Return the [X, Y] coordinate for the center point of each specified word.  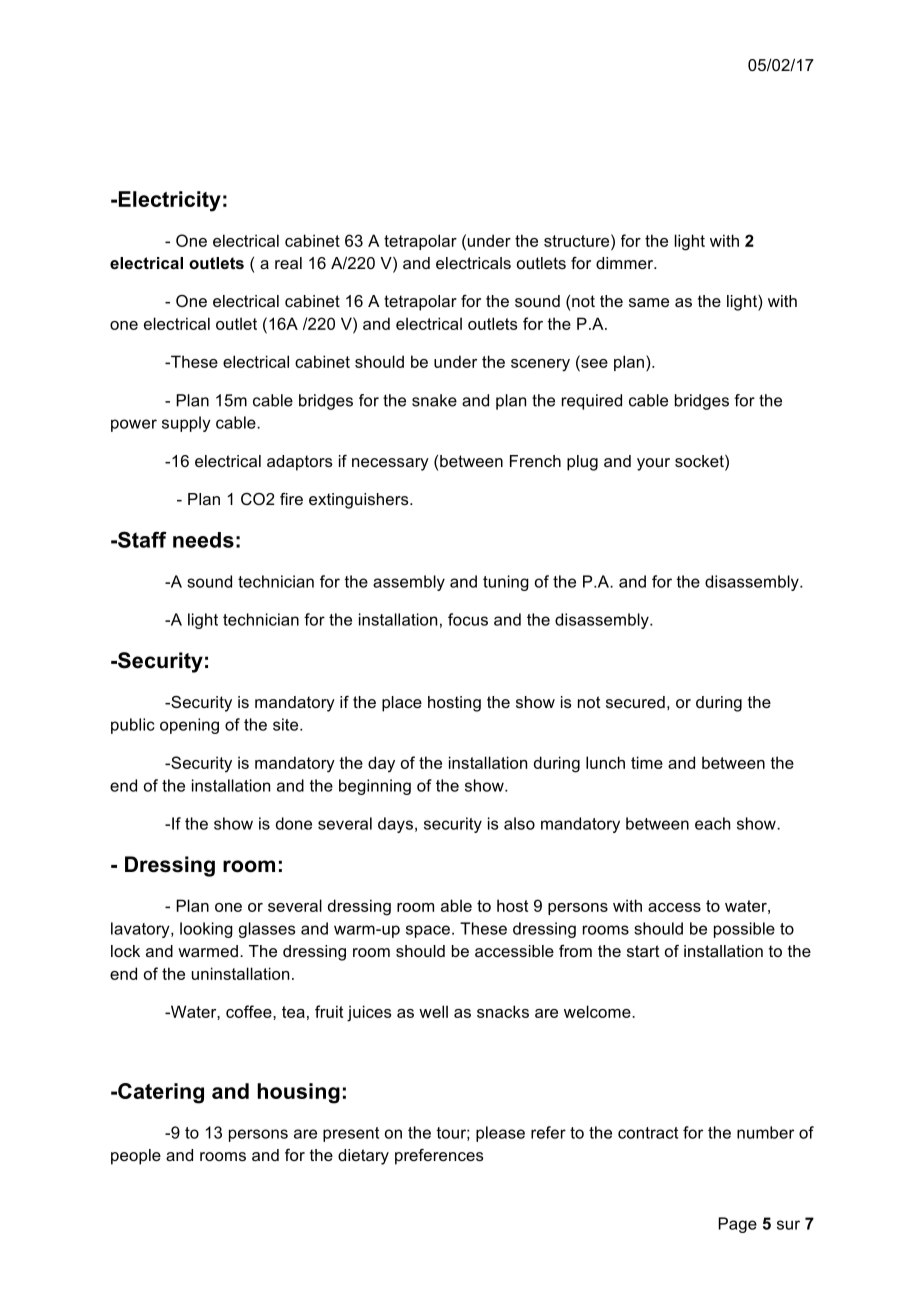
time [647, 762]
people [136, 1157]
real [288, 263]
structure [578, 240]
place [402, 704]
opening [189, 726]
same [649, 302]
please [500, 1134]
